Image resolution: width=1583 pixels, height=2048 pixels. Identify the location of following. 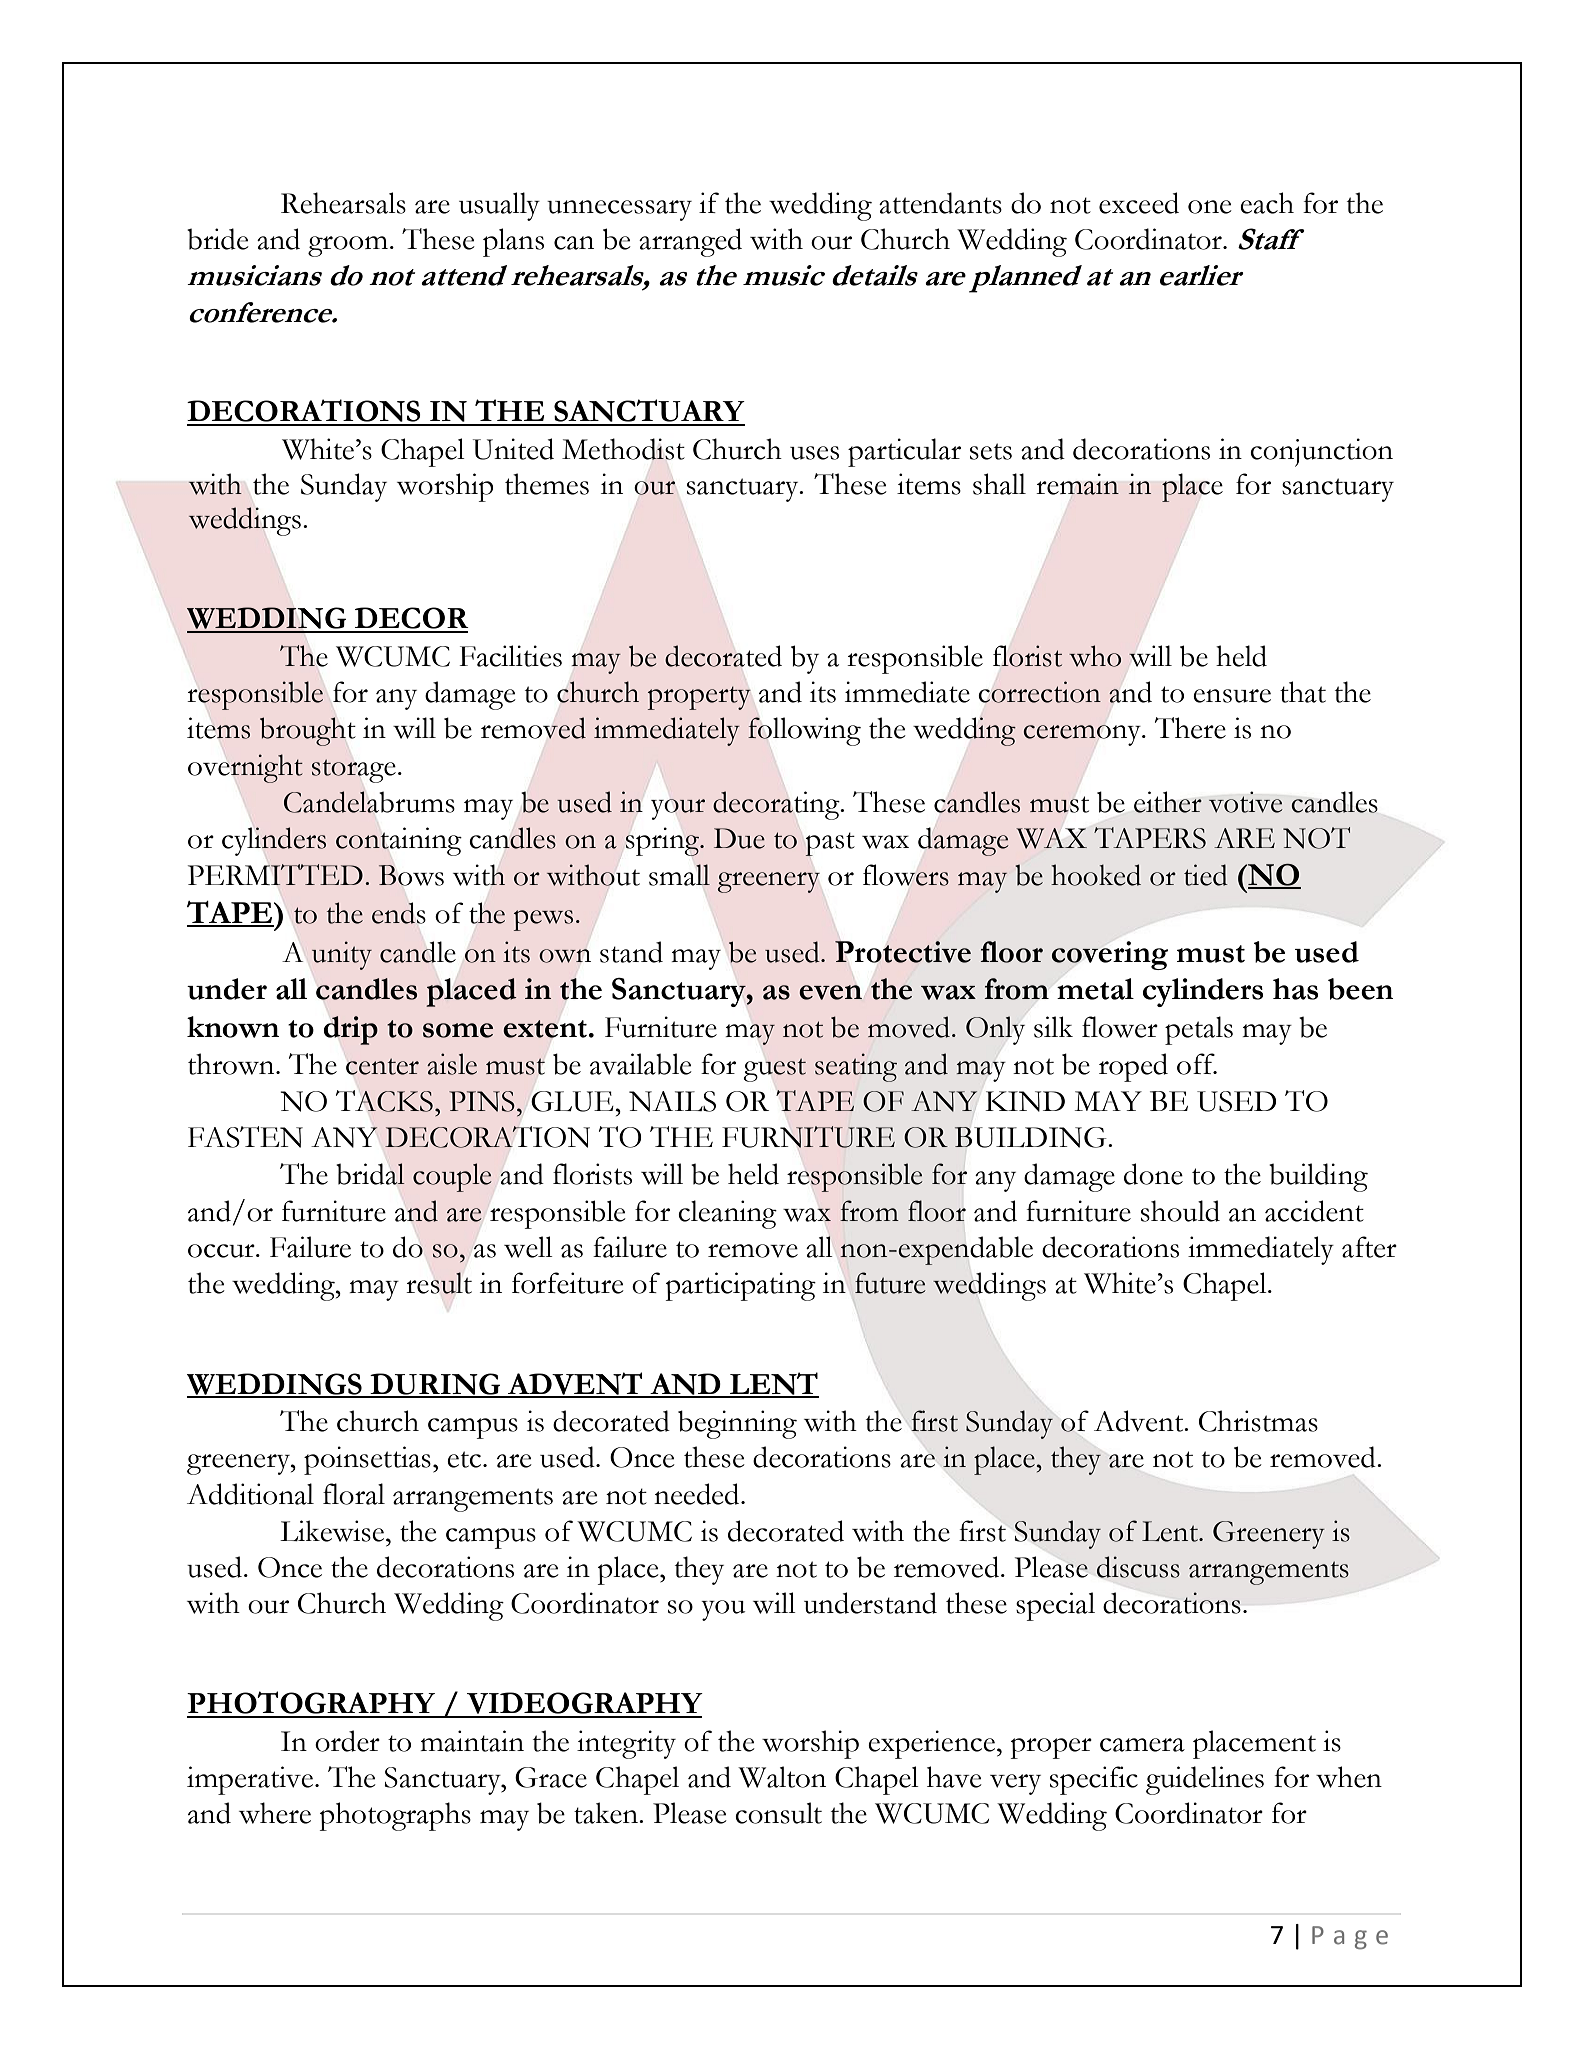
(804, 731).
